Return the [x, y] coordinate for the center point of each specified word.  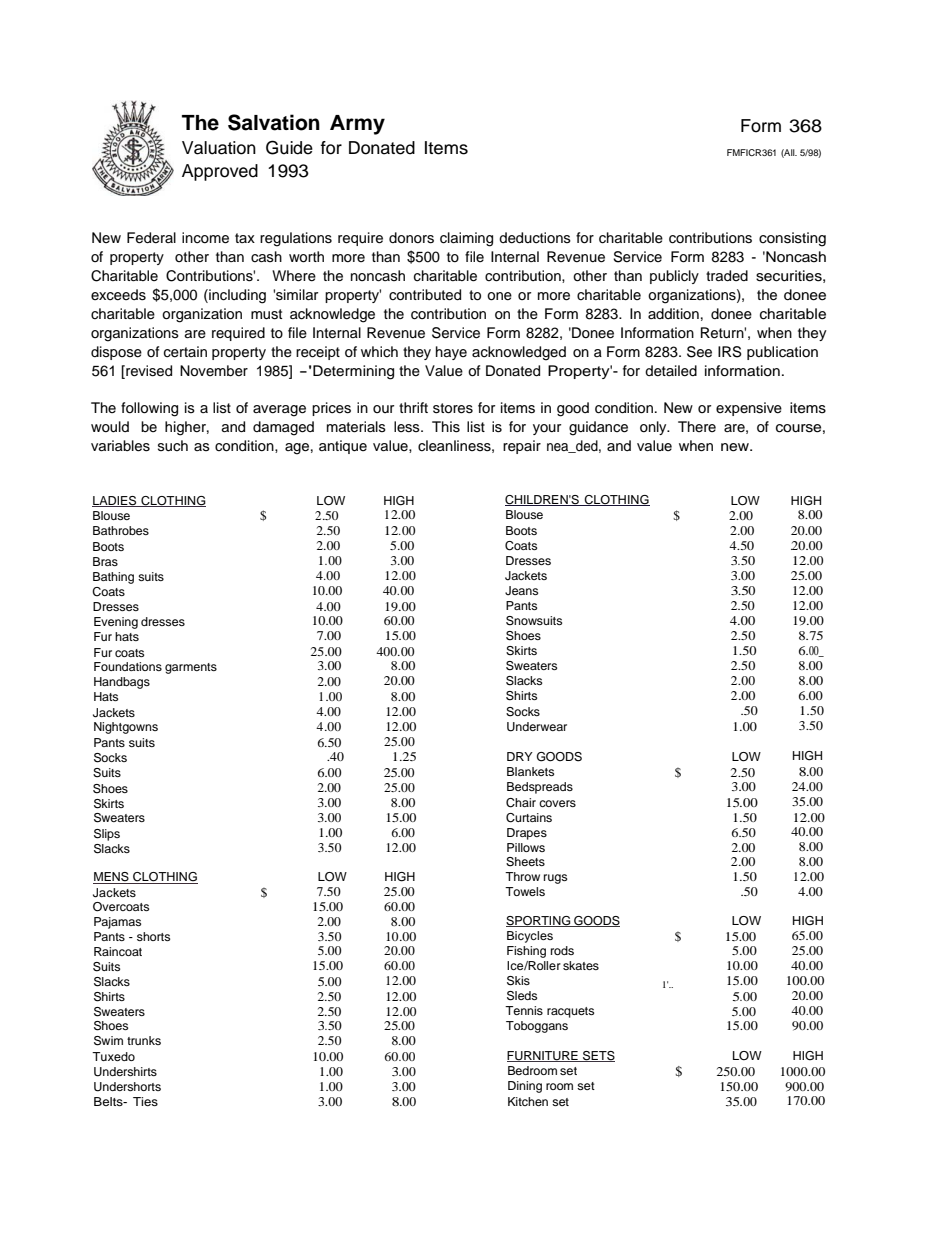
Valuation [219, 148]
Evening [116, 623]
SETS [598, 1056]
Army [357, 125]
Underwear [537, 727]
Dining [525, 1087]
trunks [144, 1040]
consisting [792, 239]
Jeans [521, 591]
